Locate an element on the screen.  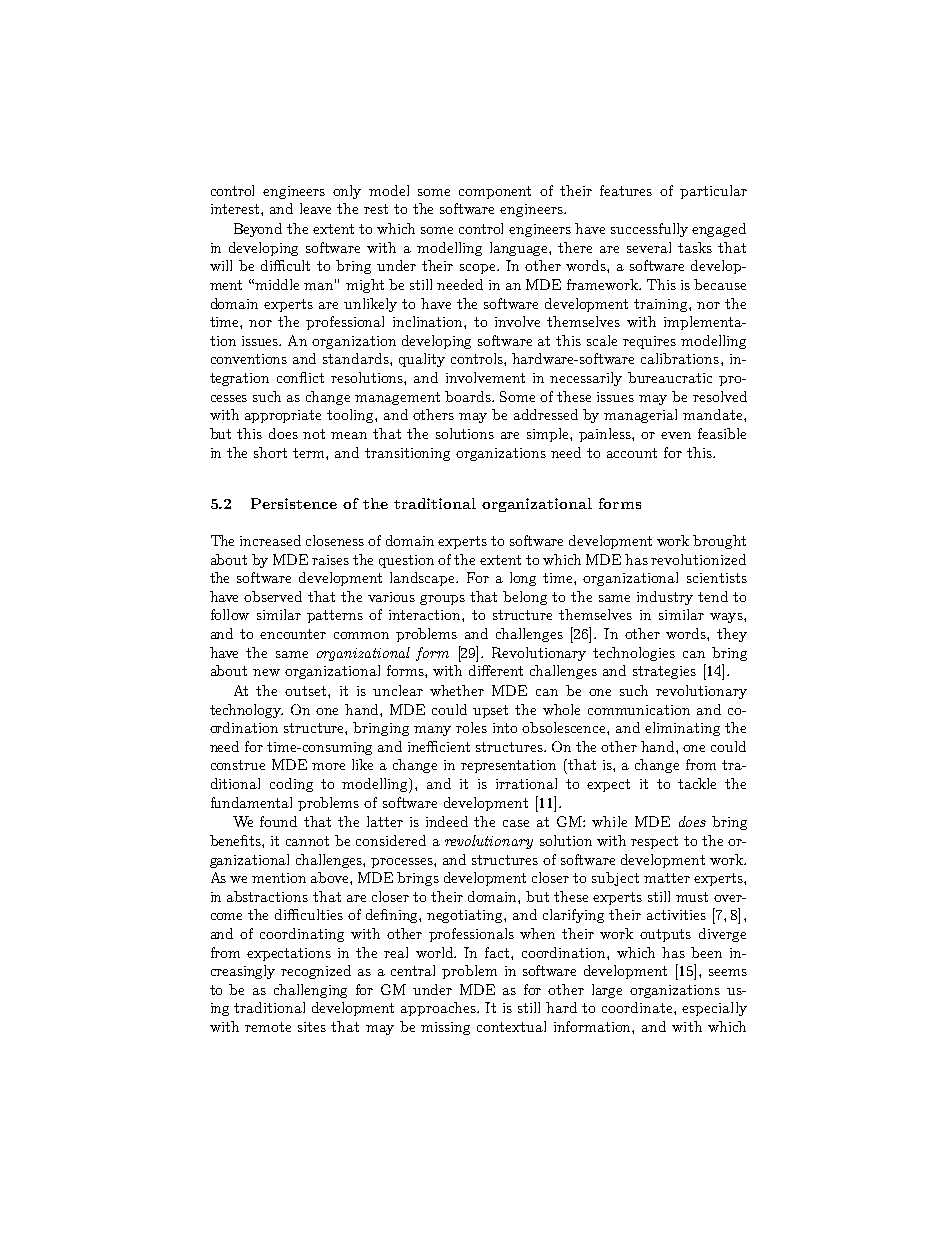
eliminating is located at coordinates (682, 729).
